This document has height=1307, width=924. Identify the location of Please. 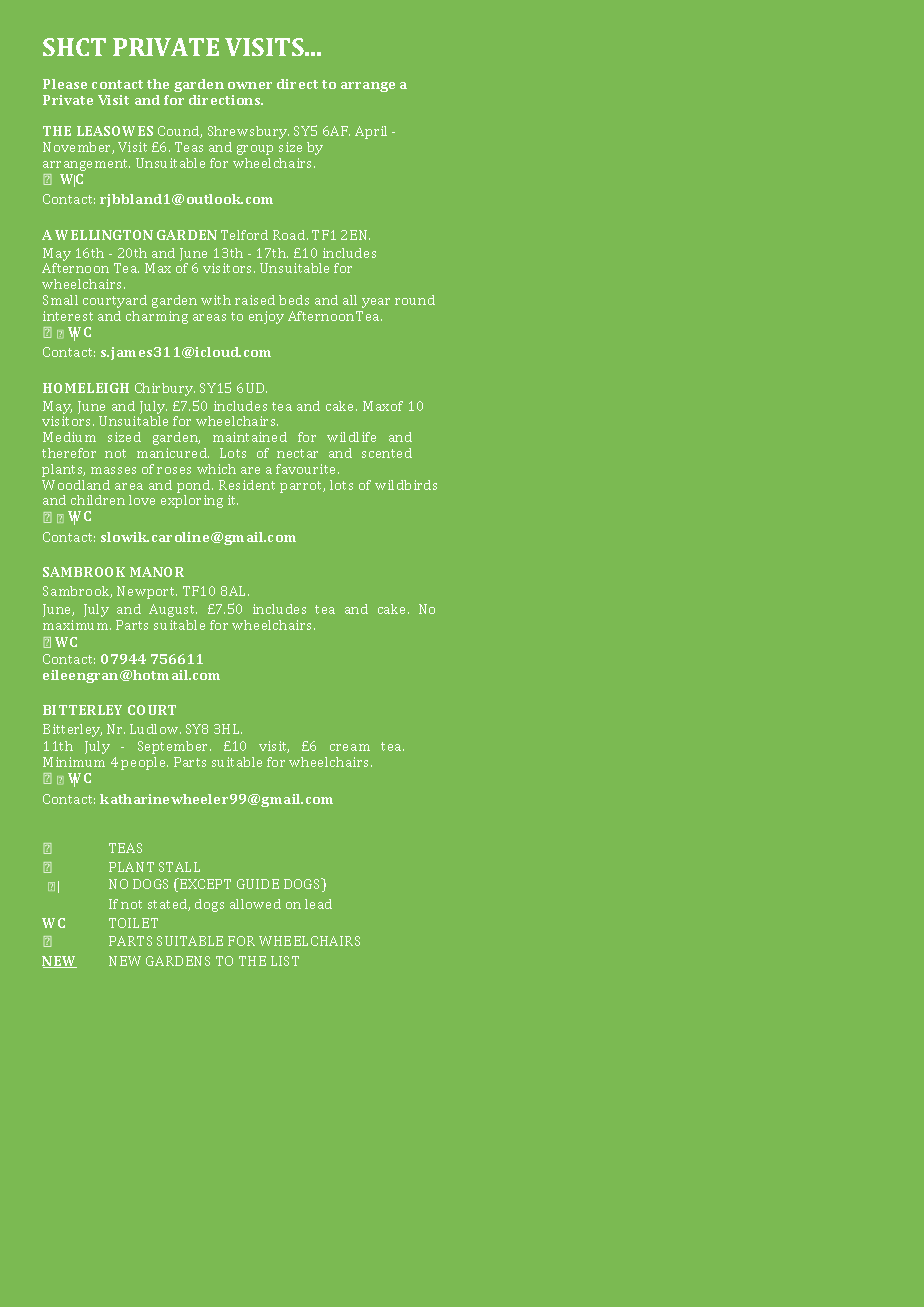
(65, 84).
